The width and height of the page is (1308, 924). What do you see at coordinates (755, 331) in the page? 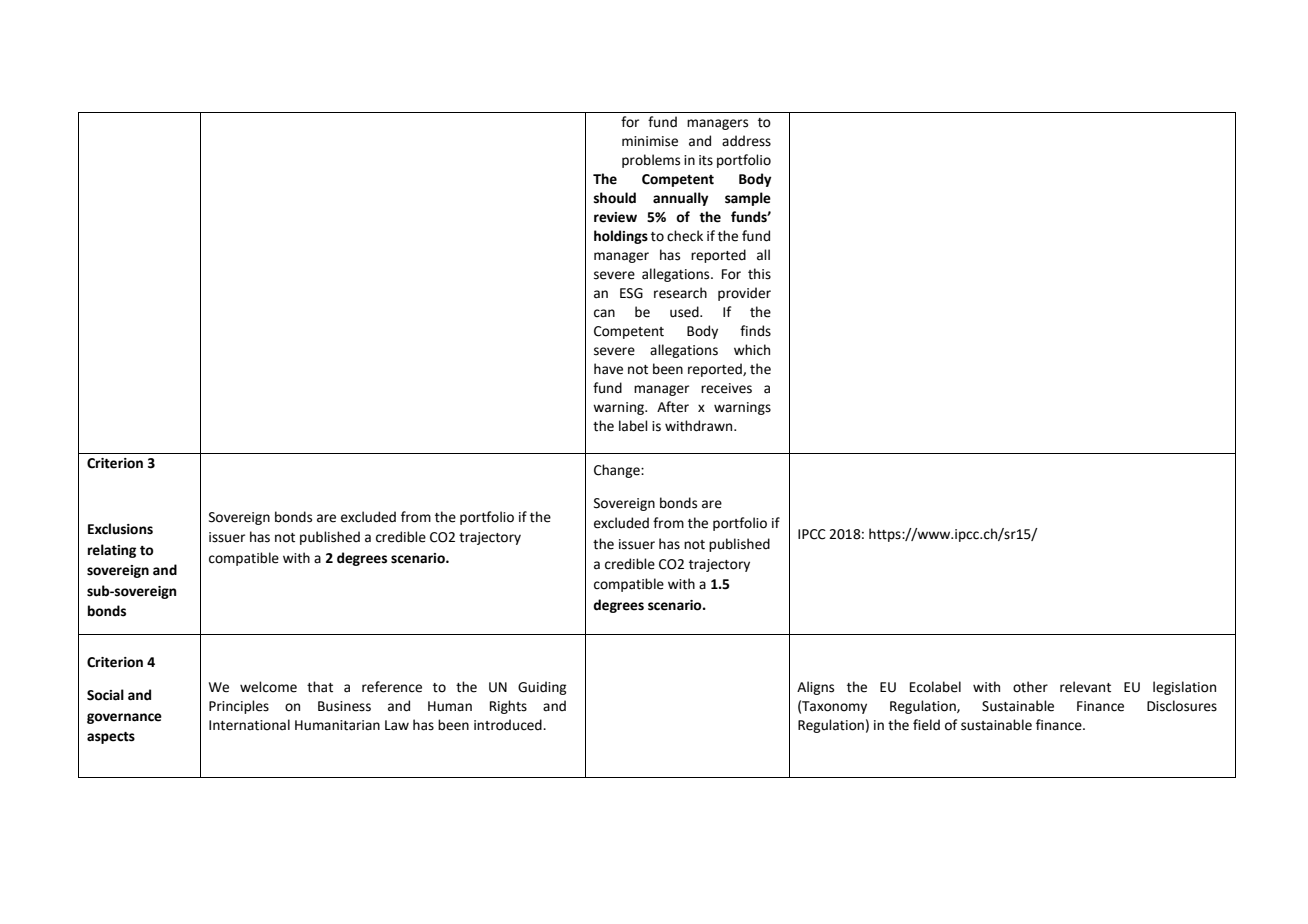
I see `finds` at bounding box center [755, 331].
